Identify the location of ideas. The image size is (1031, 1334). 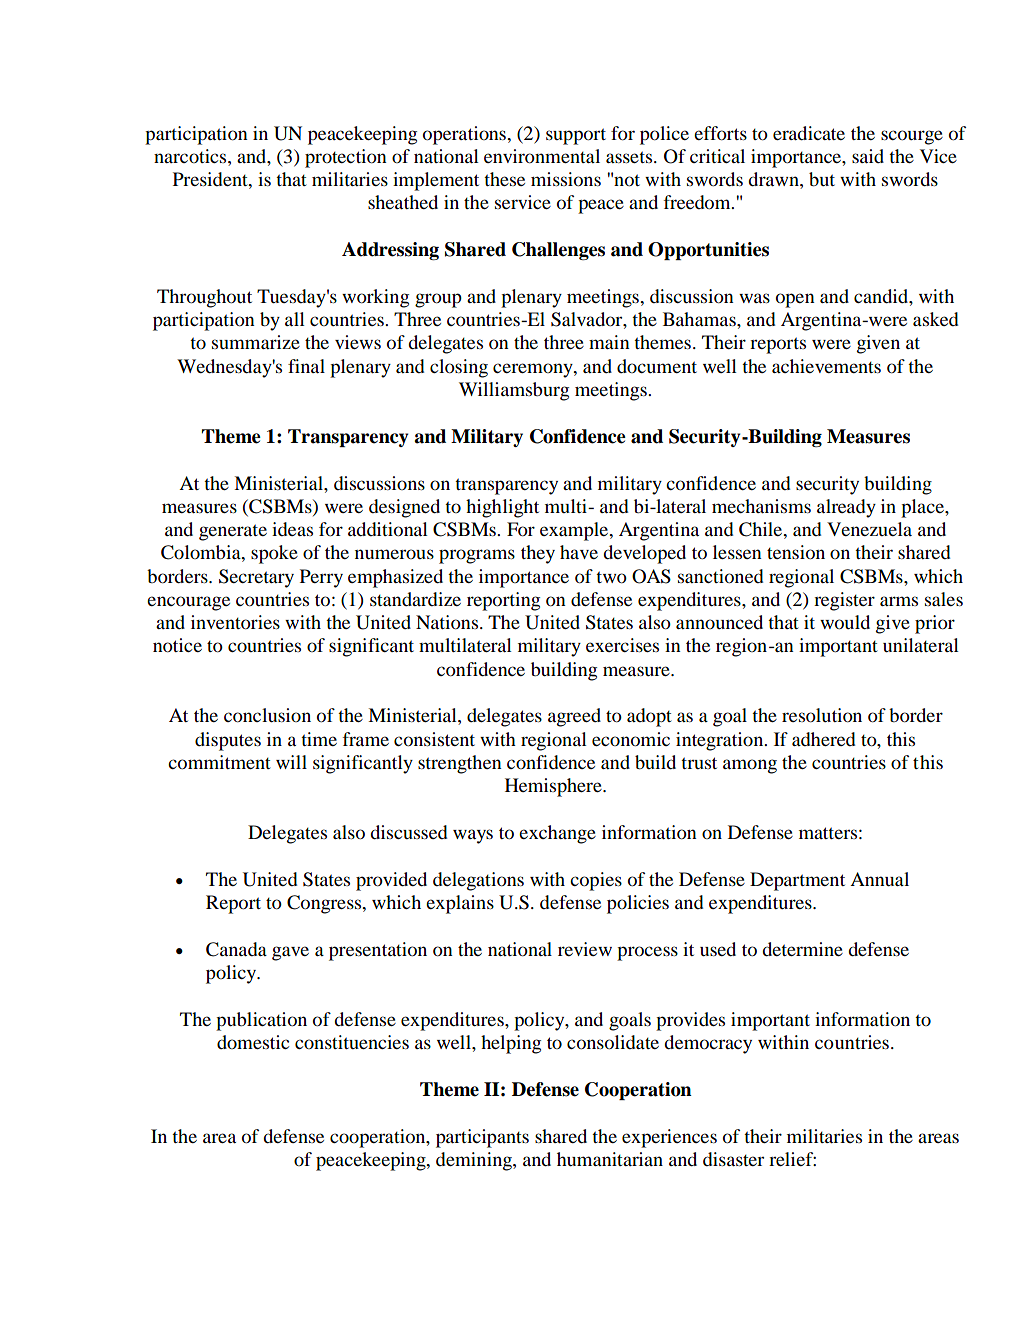
(292, 529).
